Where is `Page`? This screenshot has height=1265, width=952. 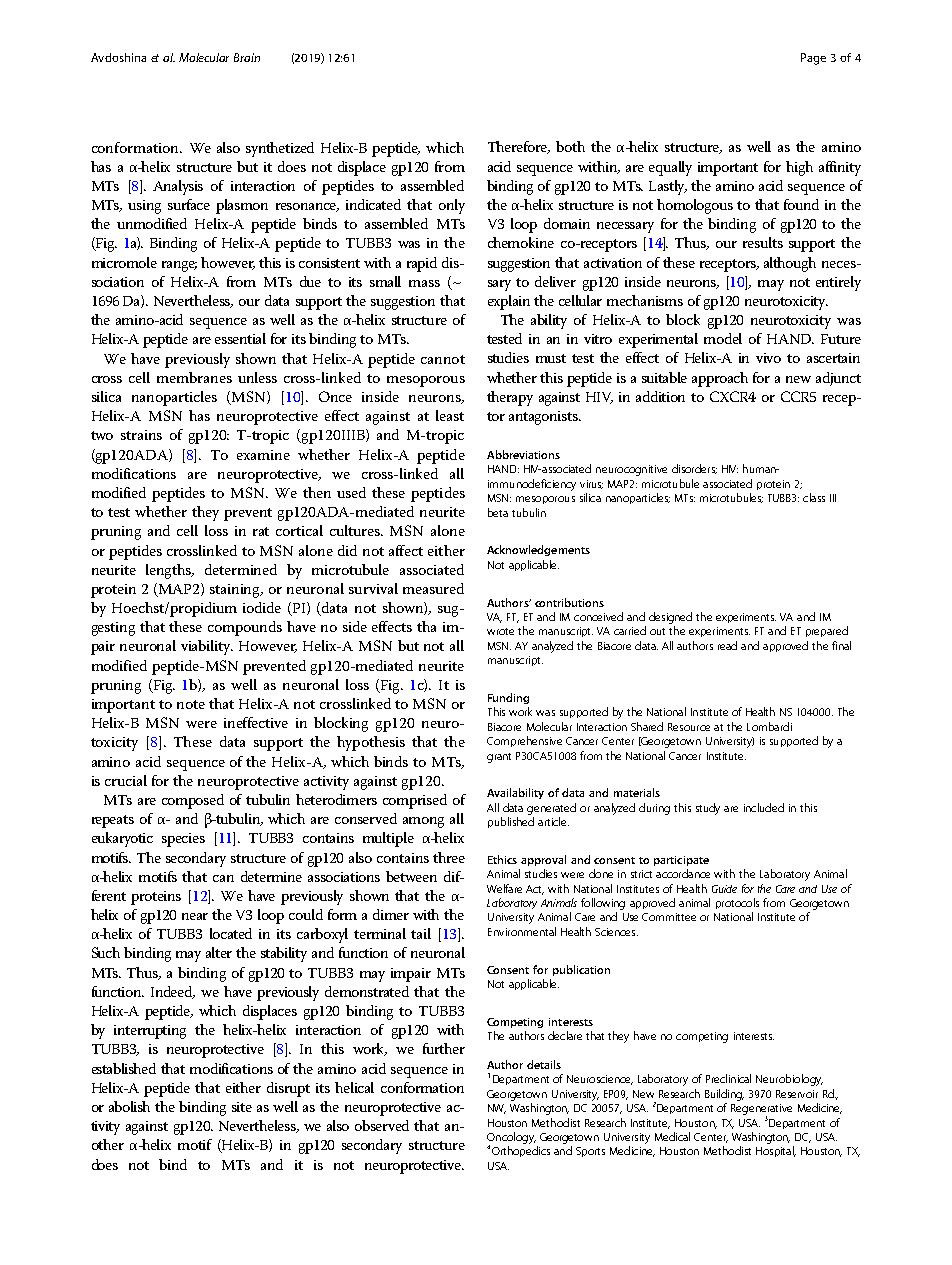 Page is located at coordinates (813, 59).
